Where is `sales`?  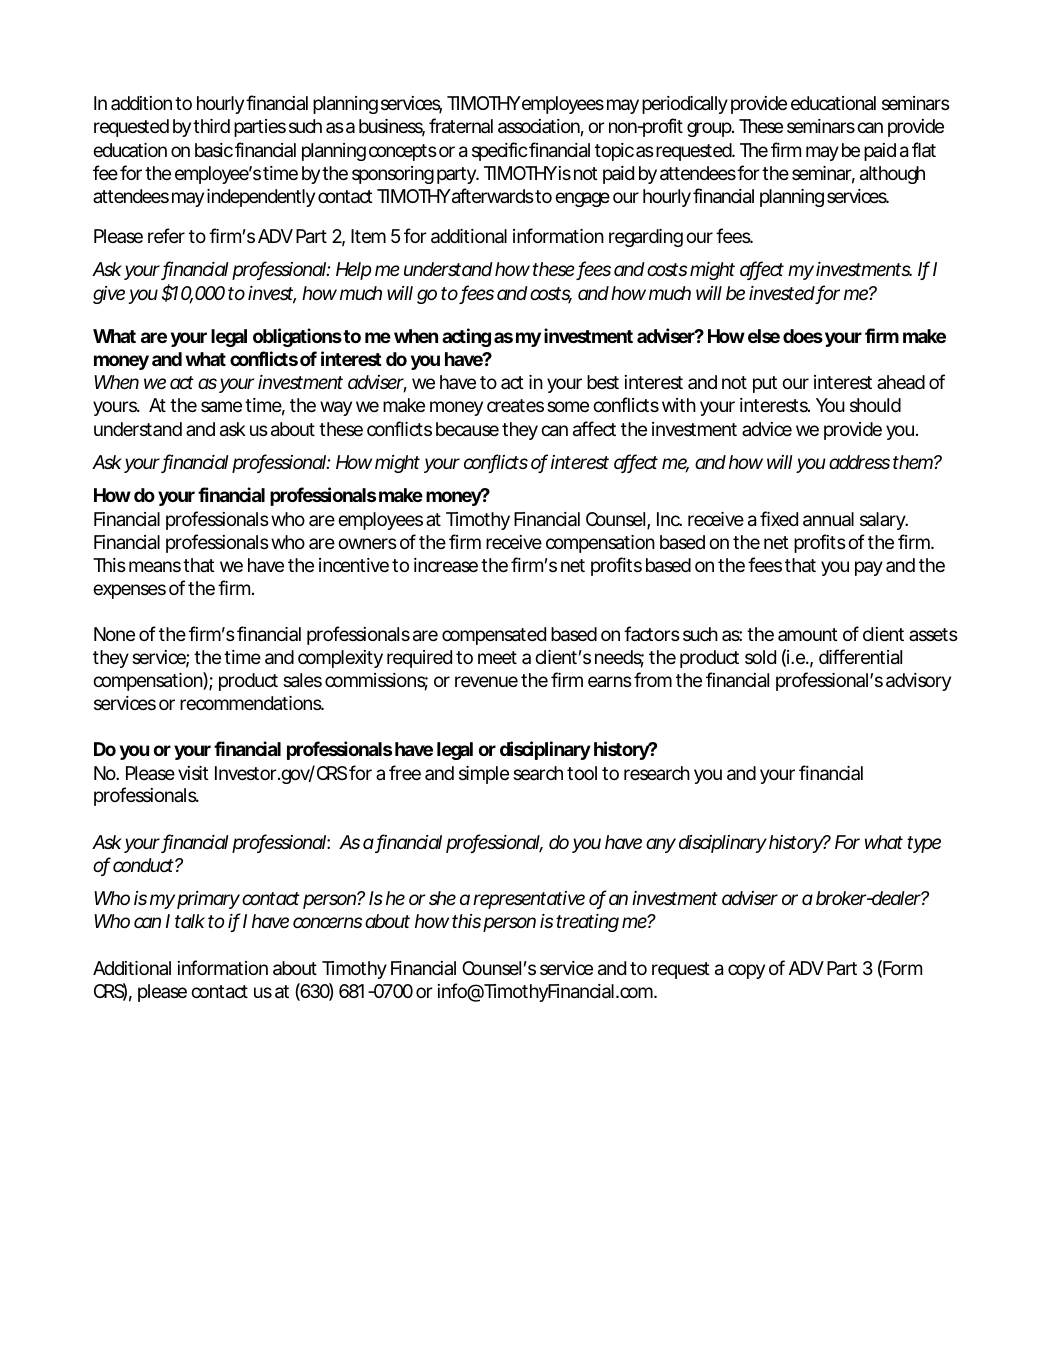 sales is located at coordinates (302, 680).
